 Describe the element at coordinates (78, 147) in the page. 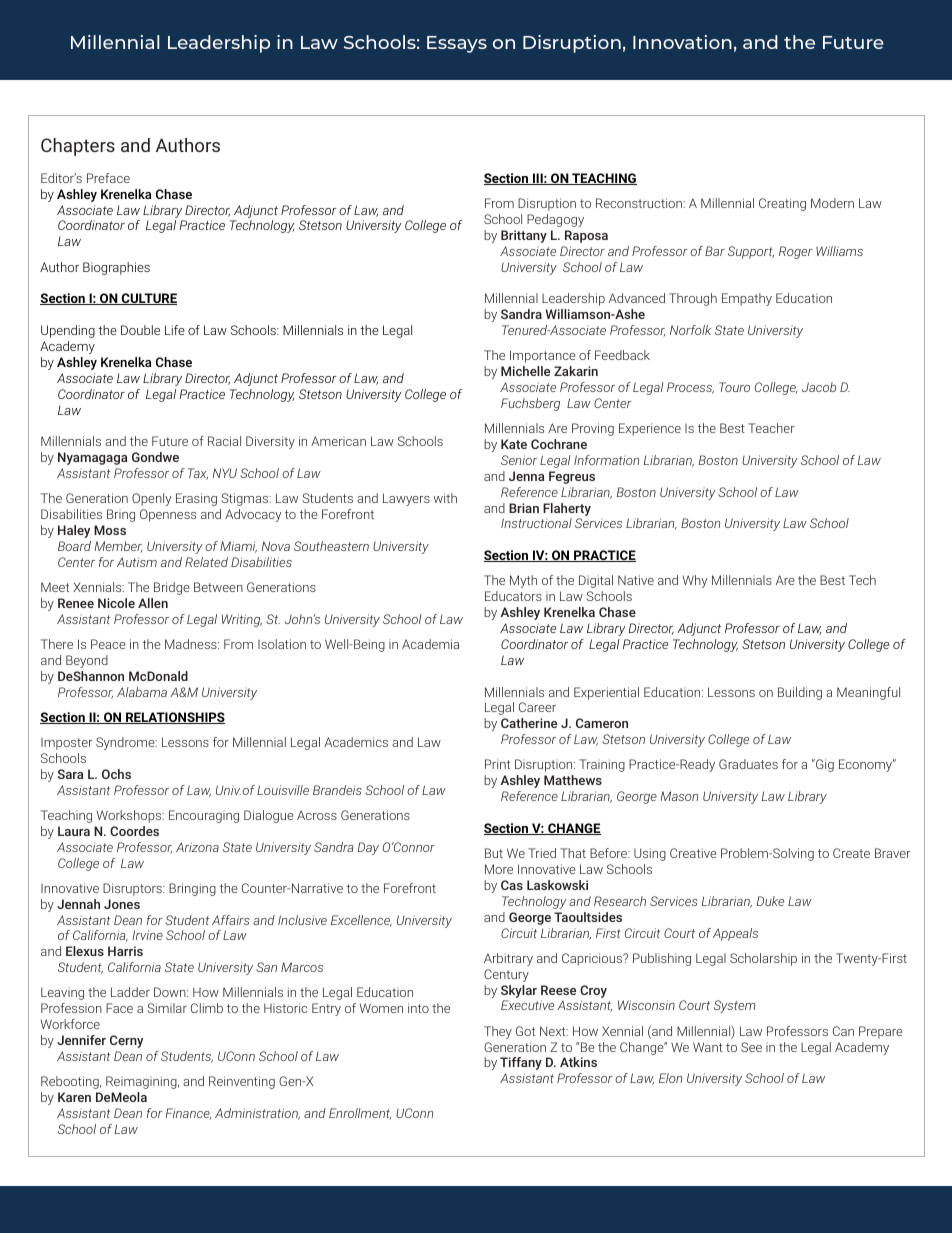

I see `Chapters` at that location.
